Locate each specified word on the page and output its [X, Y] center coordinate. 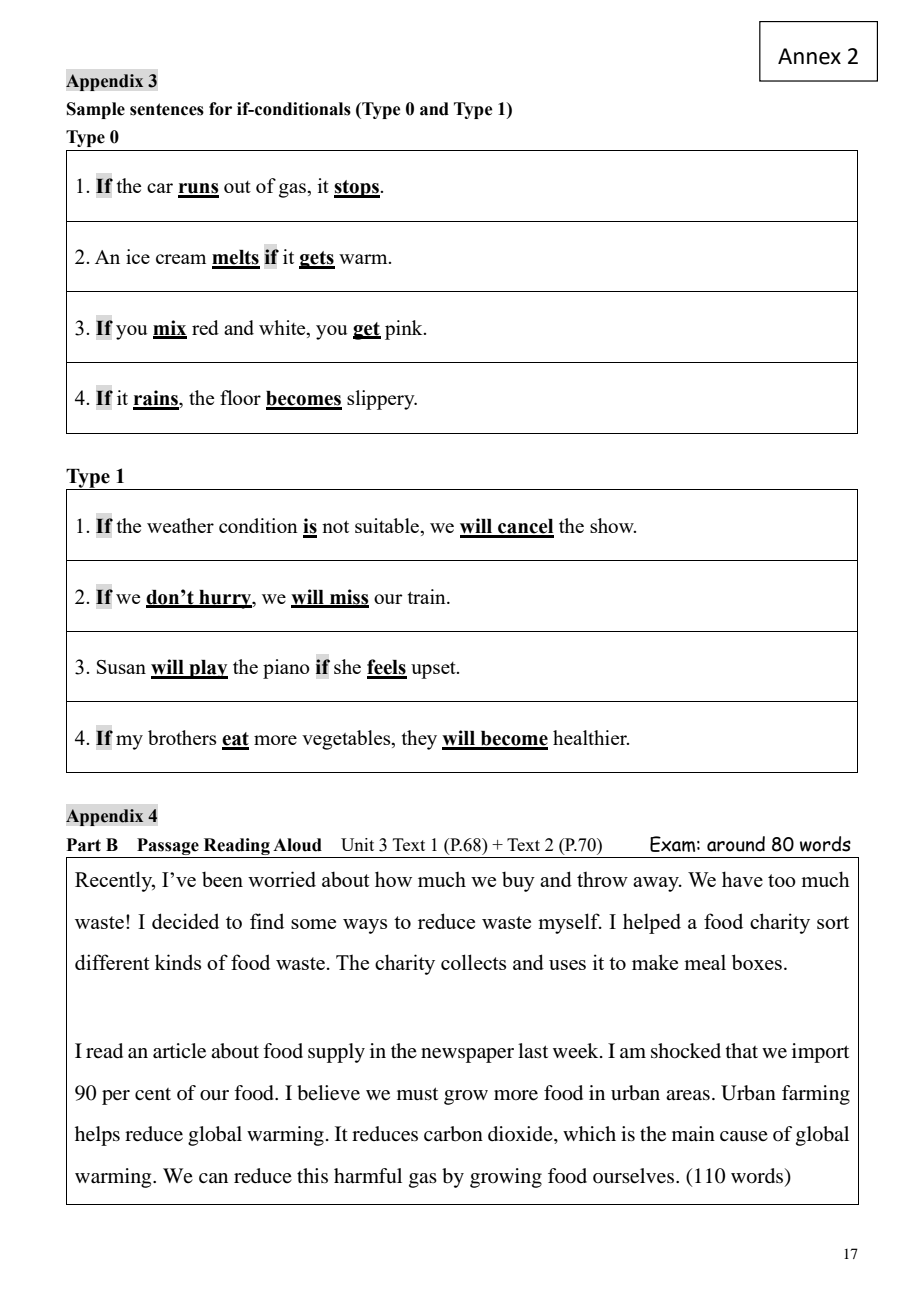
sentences [167, 109]
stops [357, 189]
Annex [809, 56]
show [613, 525]
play [207, 669]
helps [97, 1136]
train [428, 596]
